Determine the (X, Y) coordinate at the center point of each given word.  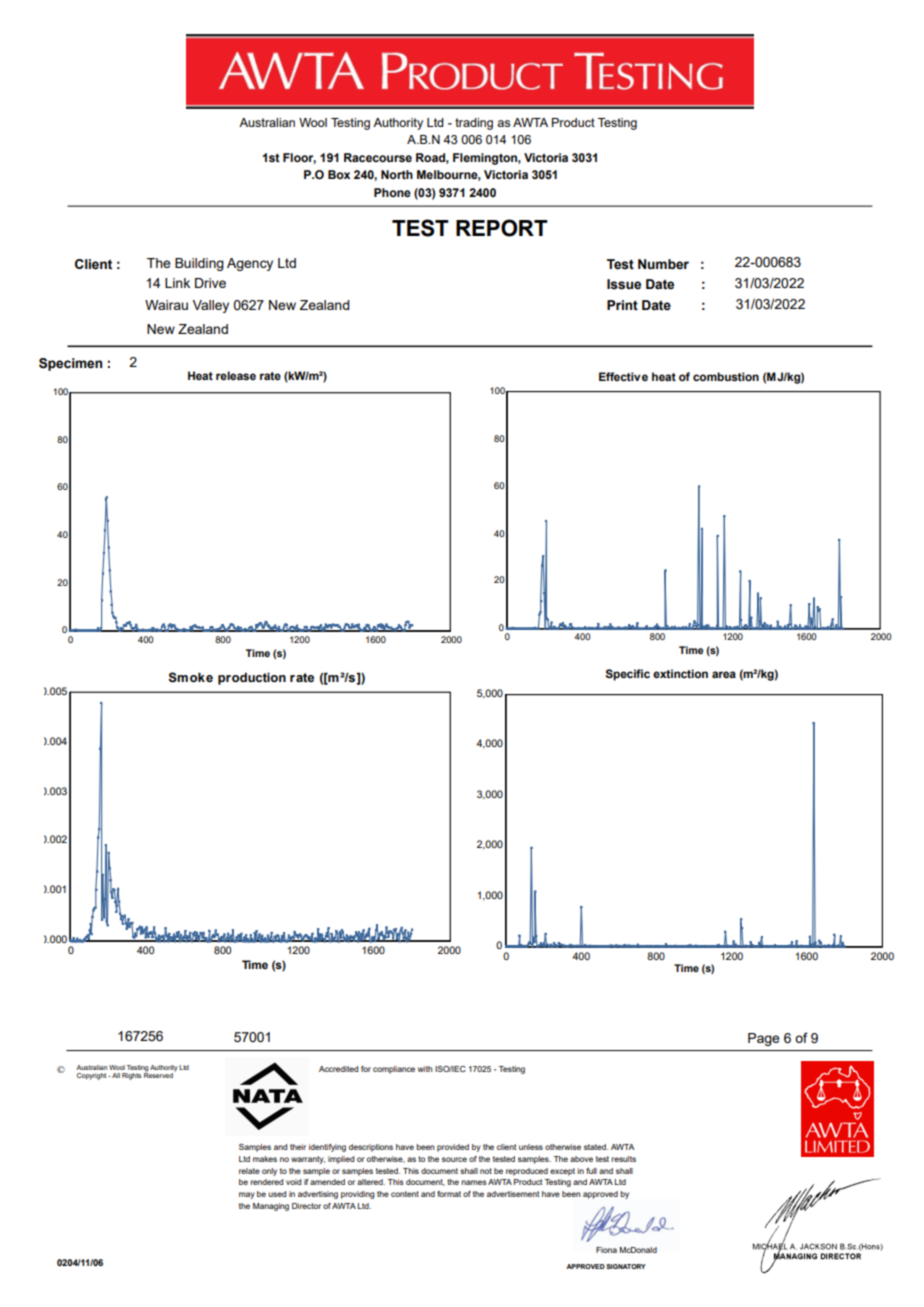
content (405, 1194)
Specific (627, 675)
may (247, 1195)
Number (663, 264)
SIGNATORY (626, 1266)
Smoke (190, 677)
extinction (680, 673)
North (397, 174)
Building (199, 264)
